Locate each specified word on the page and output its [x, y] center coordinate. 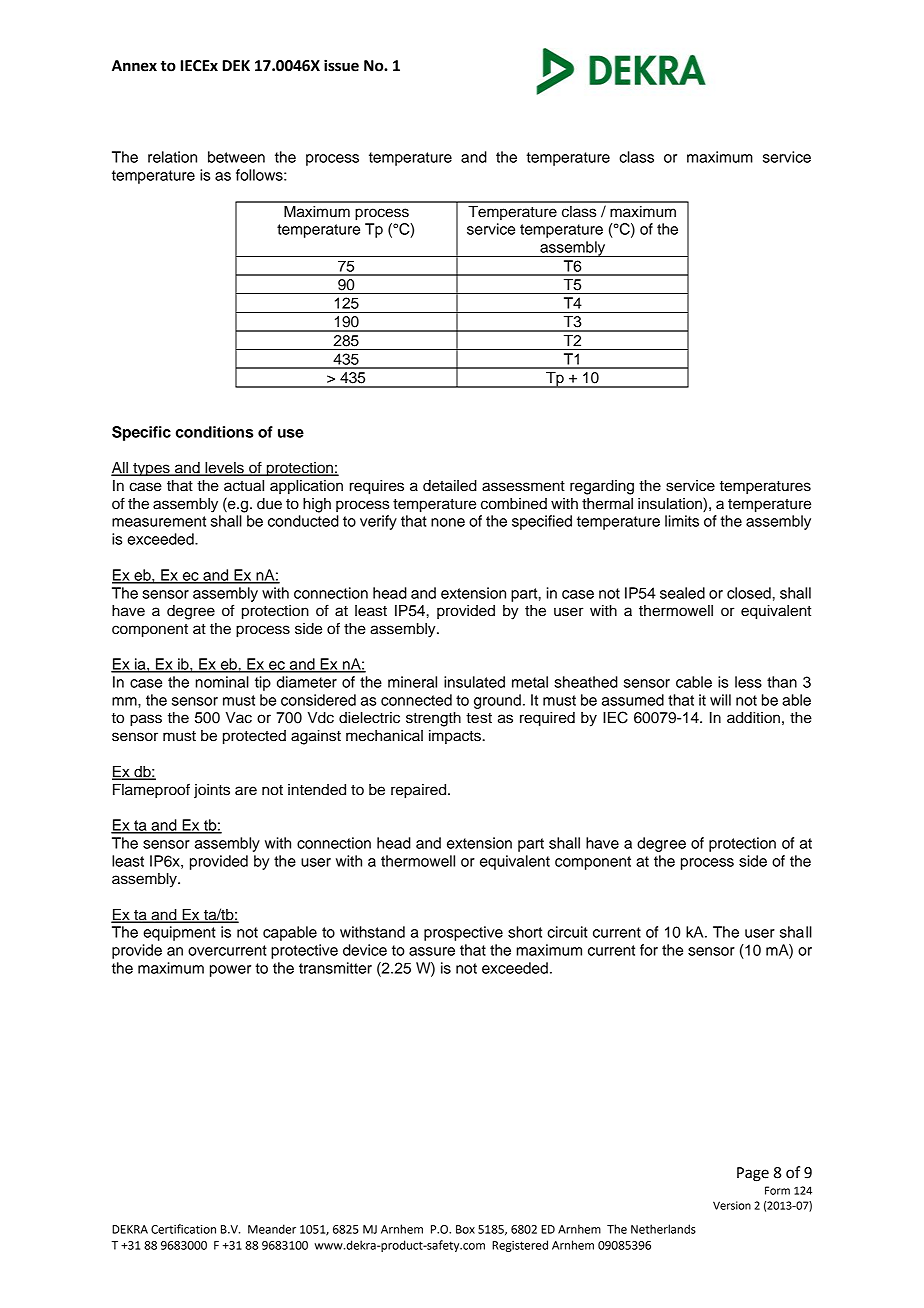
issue [341, 65]
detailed [450, 486]
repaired [420, 791]
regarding [602, 487]
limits [682, 521]
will [720, 700]
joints [212, 791]
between [236, 157]
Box [465, 1229]
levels [224, 469]
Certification [183, 1229]
